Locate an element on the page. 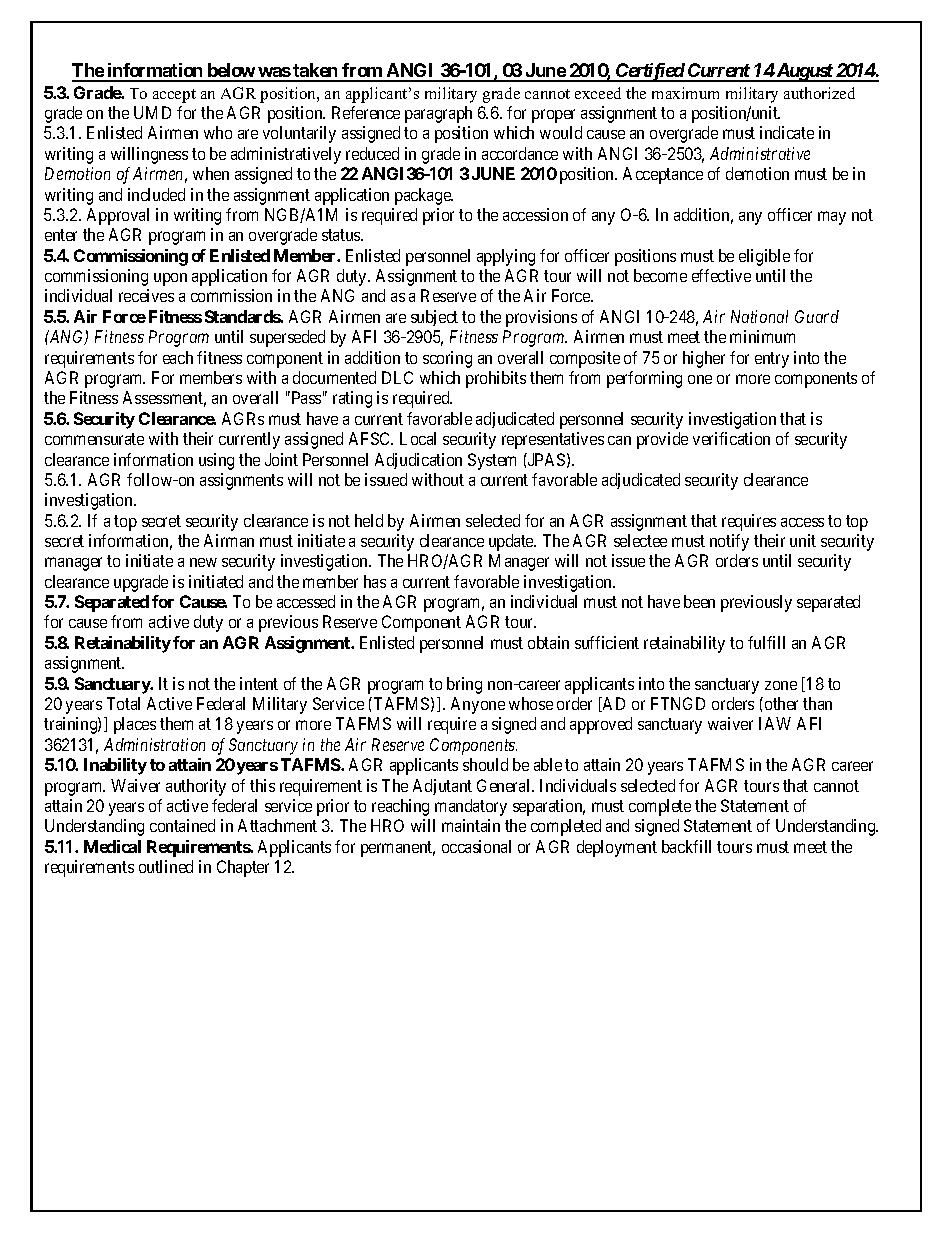 The height and width of the document is (1233, 952). receives is located at coordinates (146, 295).
